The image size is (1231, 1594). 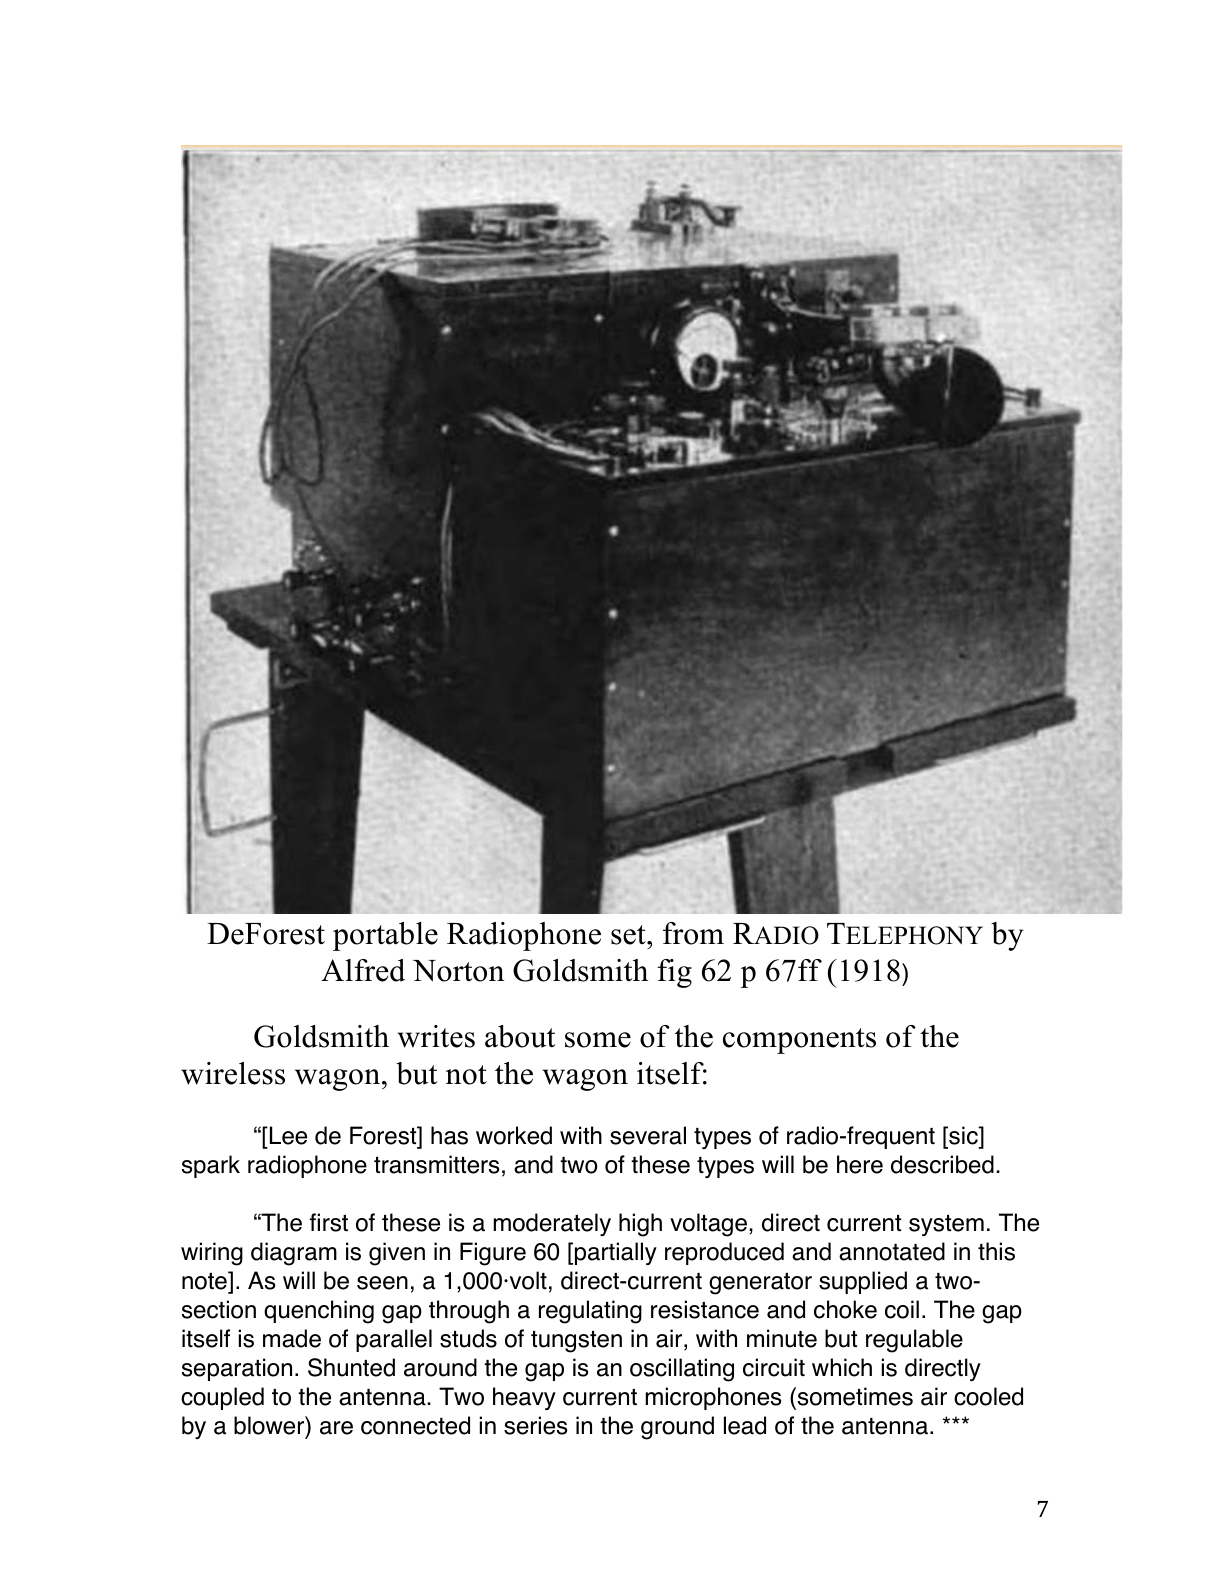 What do you see at coordinates (211, 1166) in the screenshot?
I see `spark` at bounding box center [211, 1166].
